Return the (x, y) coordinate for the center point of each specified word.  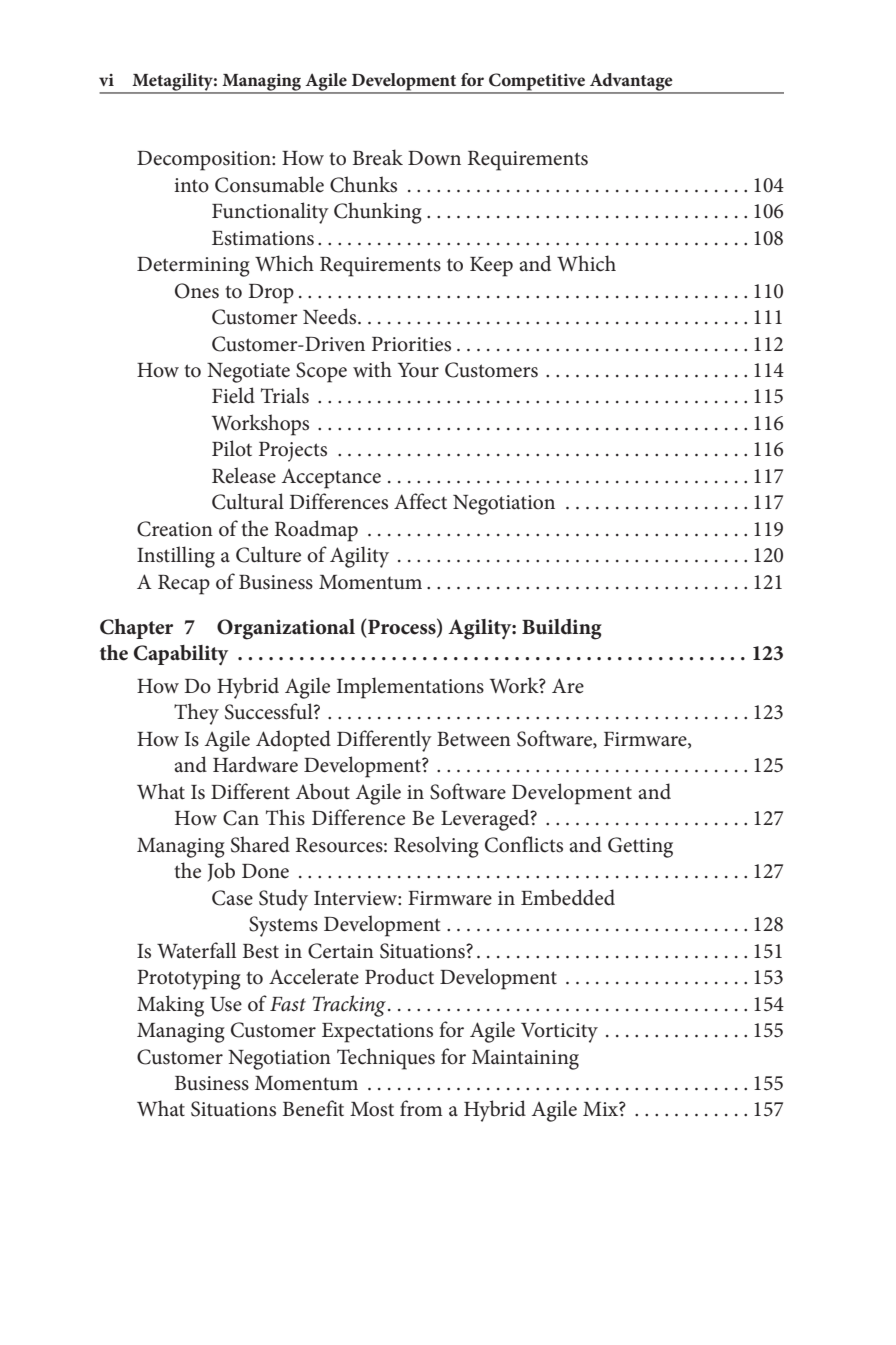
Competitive (537, 83)
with (372, 369)
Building (562, 629)
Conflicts (524, 844)
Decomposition (205, 161)
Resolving (436, 847)
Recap (184, 585)
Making (170, 1006)
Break (378, 157)
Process (402, 627)
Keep (491, 267)
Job (221, 872)
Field (233, 395)
